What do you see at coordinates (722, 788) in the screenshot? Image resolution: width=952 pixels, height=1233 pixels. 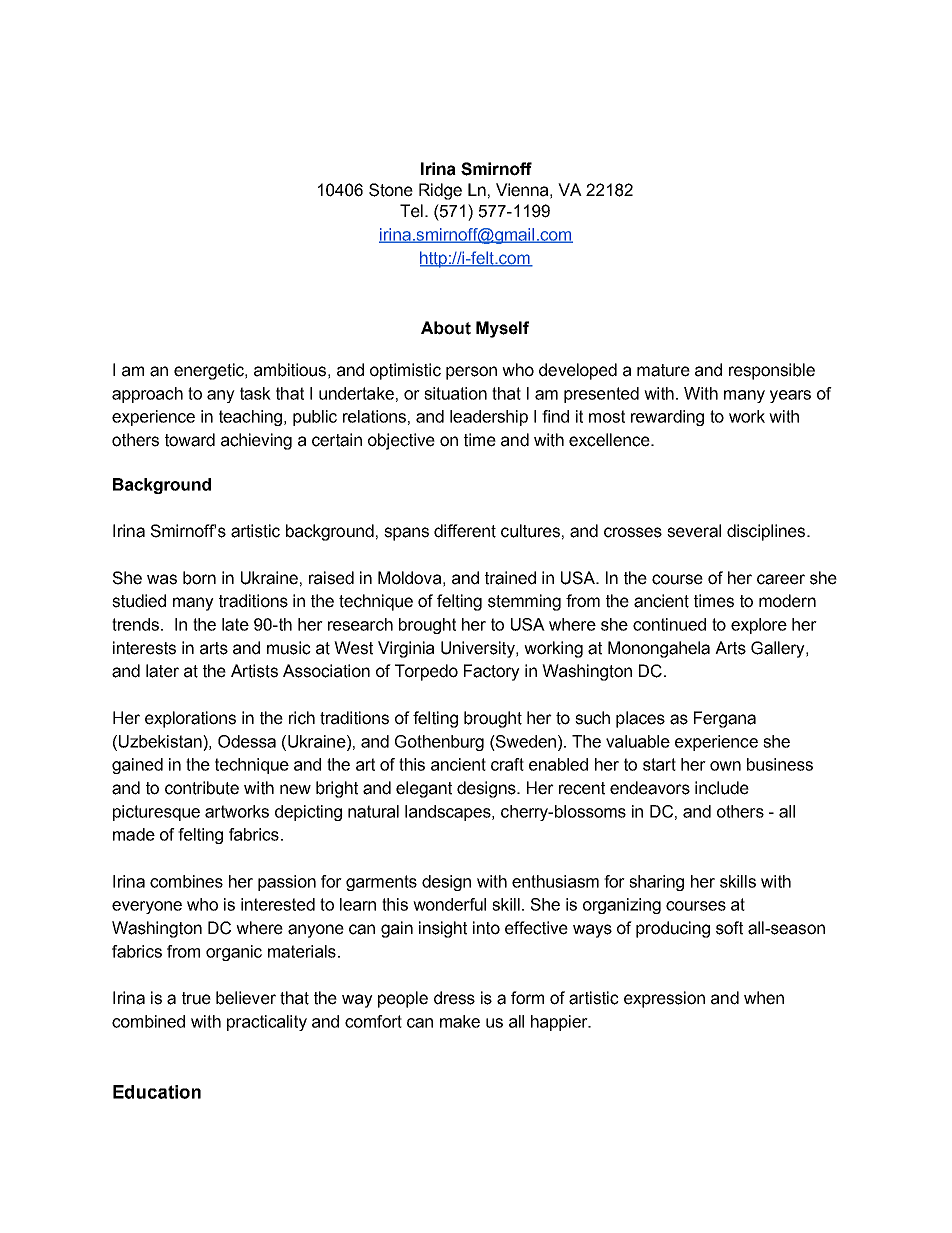 I see `include` at bounding box center [722, 788].
